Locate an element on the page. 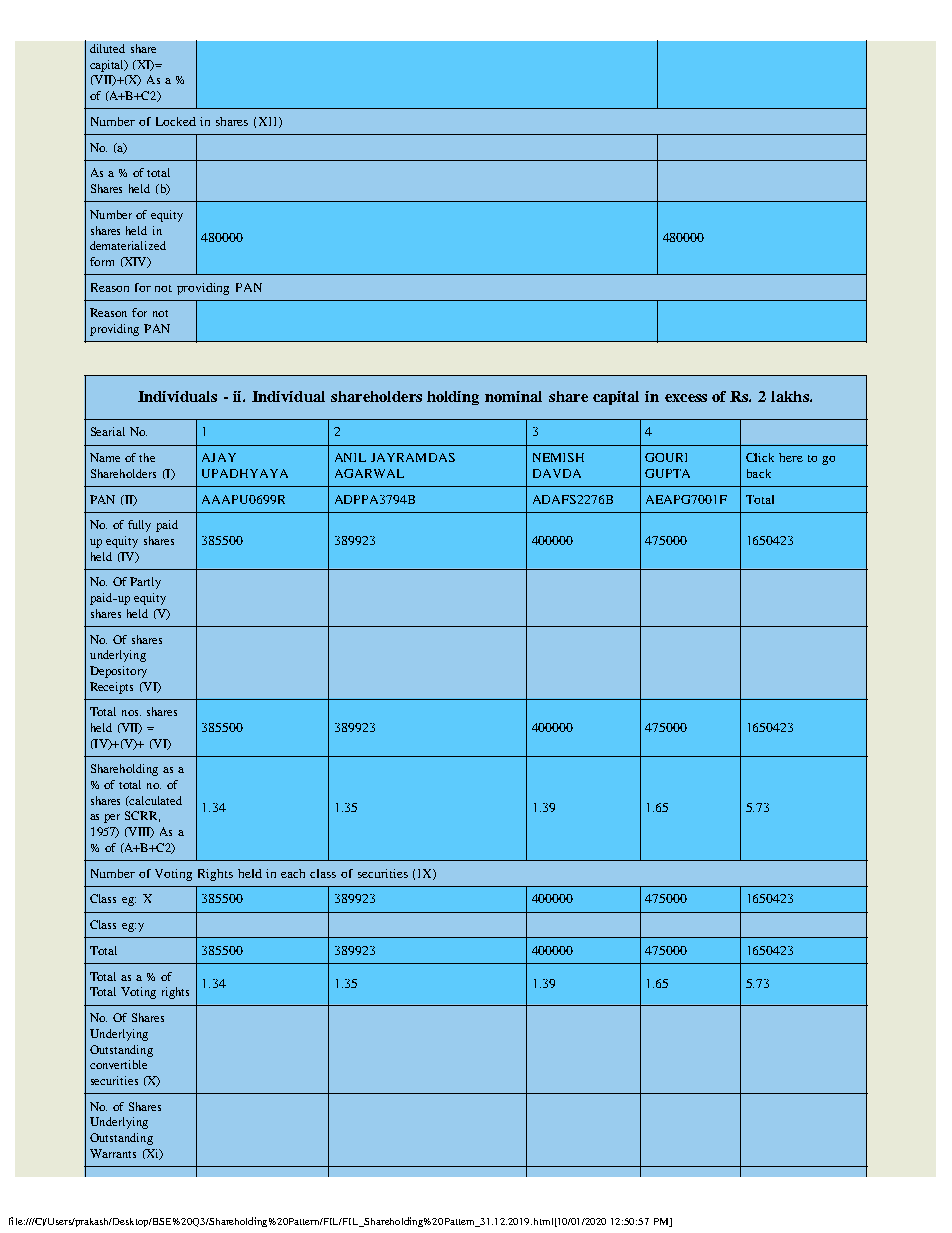 The image size is (952, 1233). AJAY is located at coordinates (219, 457).
